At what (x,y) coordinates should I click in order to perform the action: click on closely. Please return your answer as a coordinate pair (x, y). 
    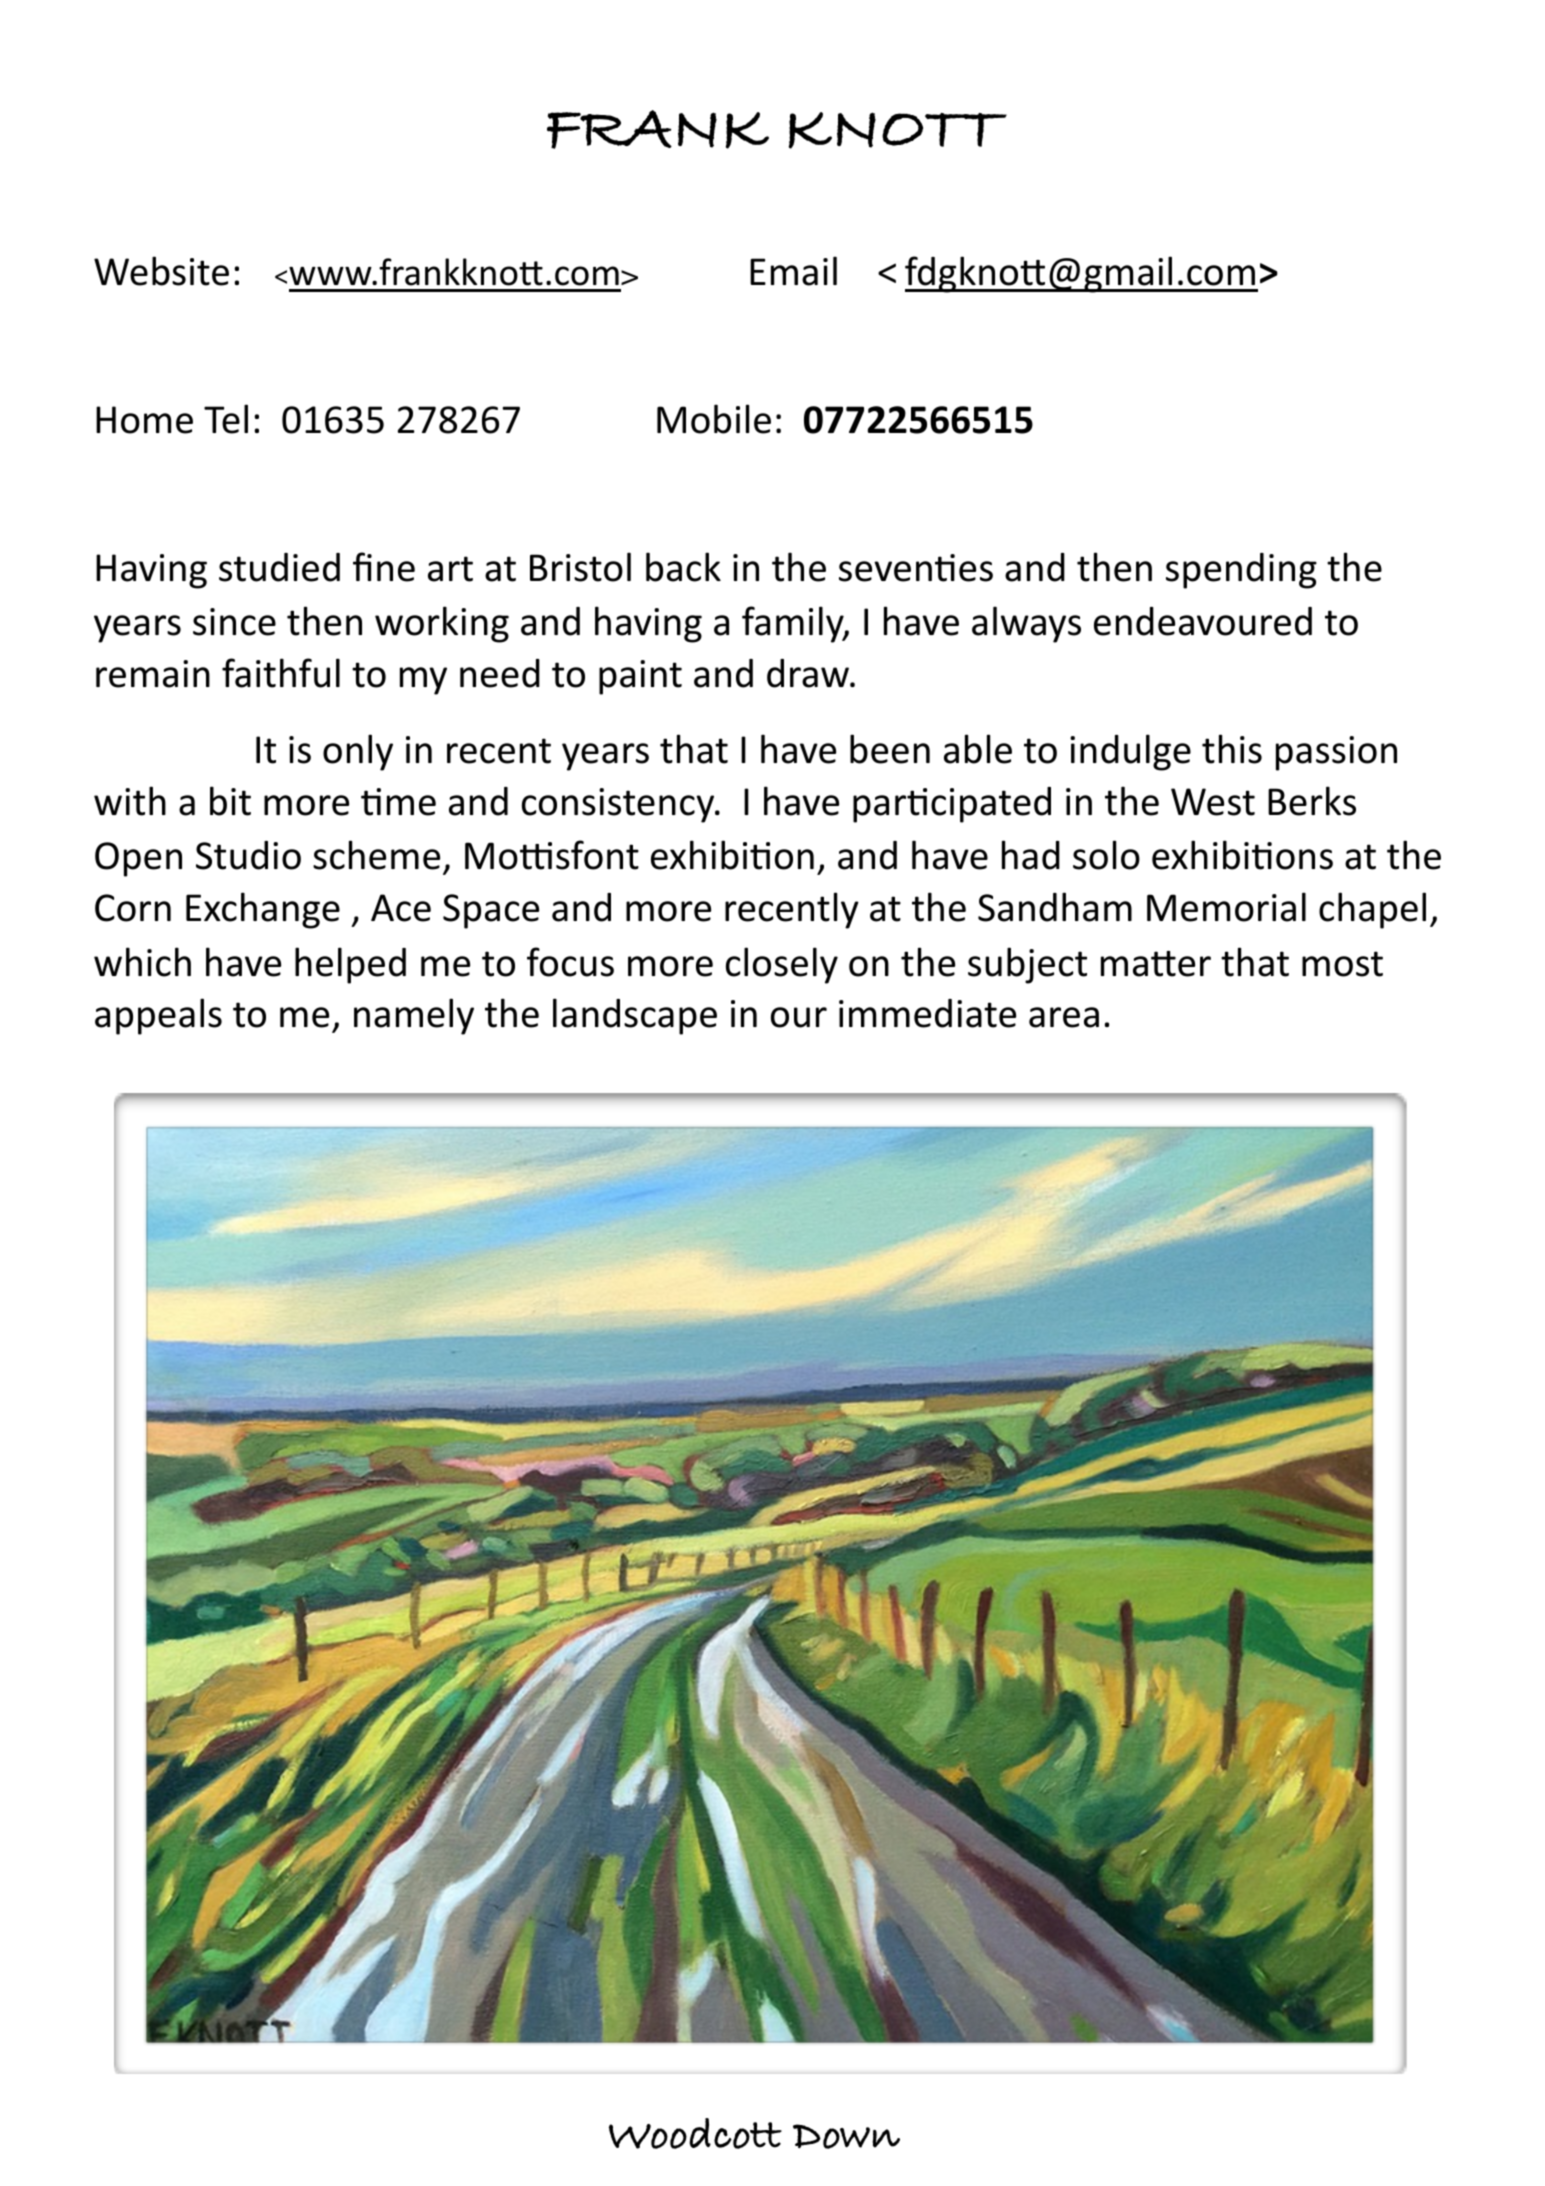
    Looking at the image, I should click on (782, 965).
